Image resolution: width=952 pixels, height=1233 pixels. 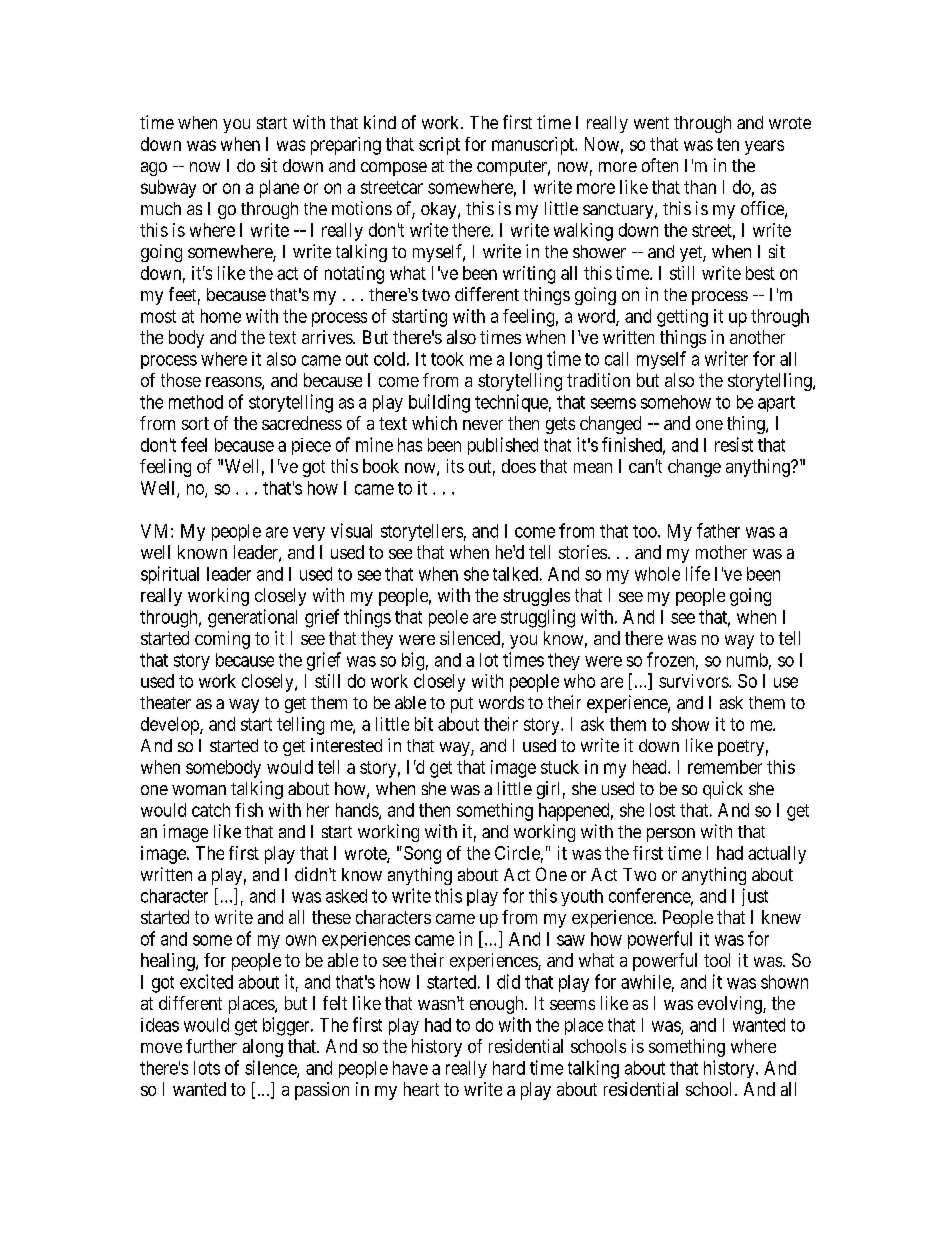 What do you see at coordinates (700, 187) in the screenshot?
I see `than` at bounding box center [700, 187].
